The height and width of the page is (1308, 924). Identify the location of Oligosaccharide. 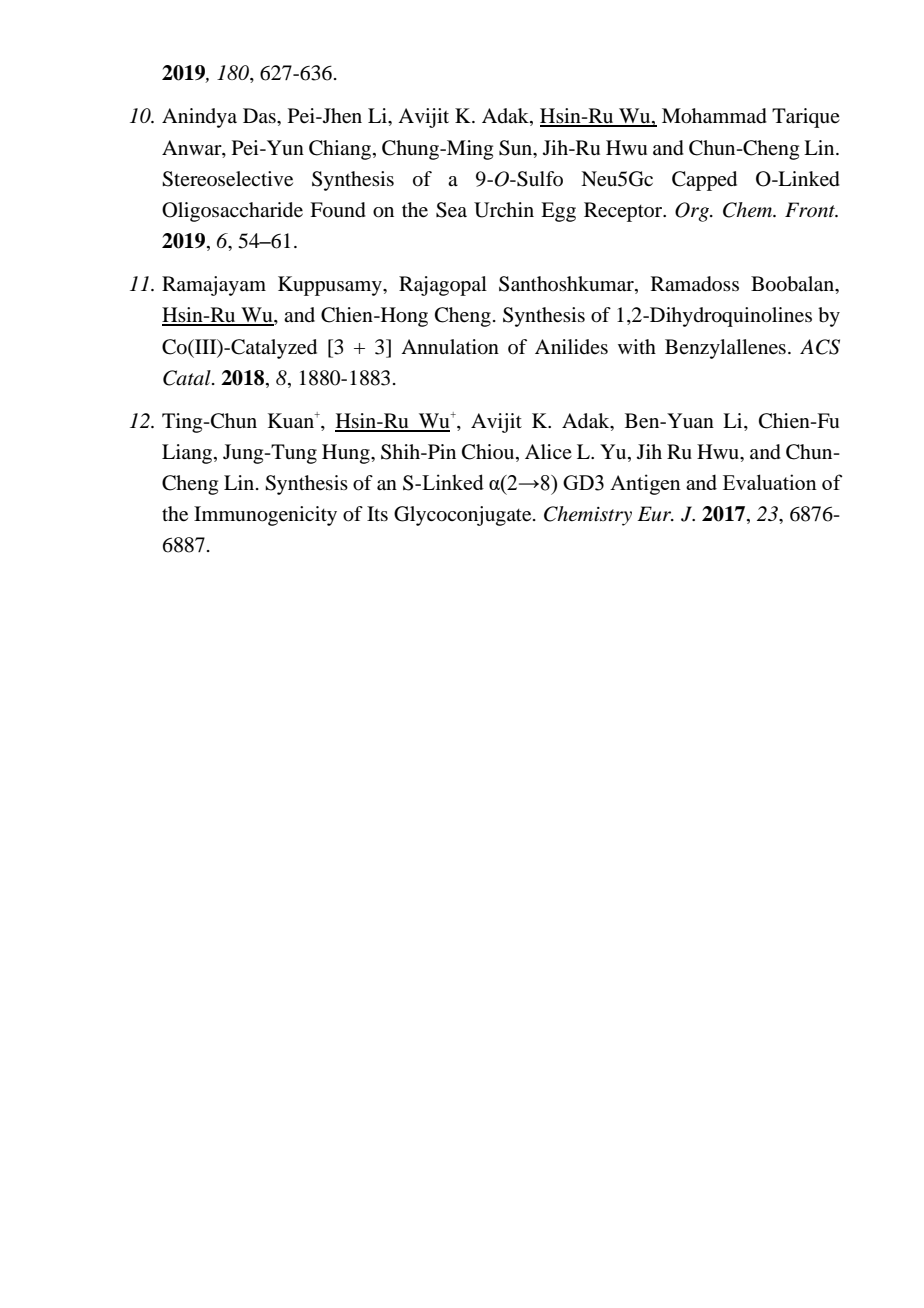
(232, 212).
